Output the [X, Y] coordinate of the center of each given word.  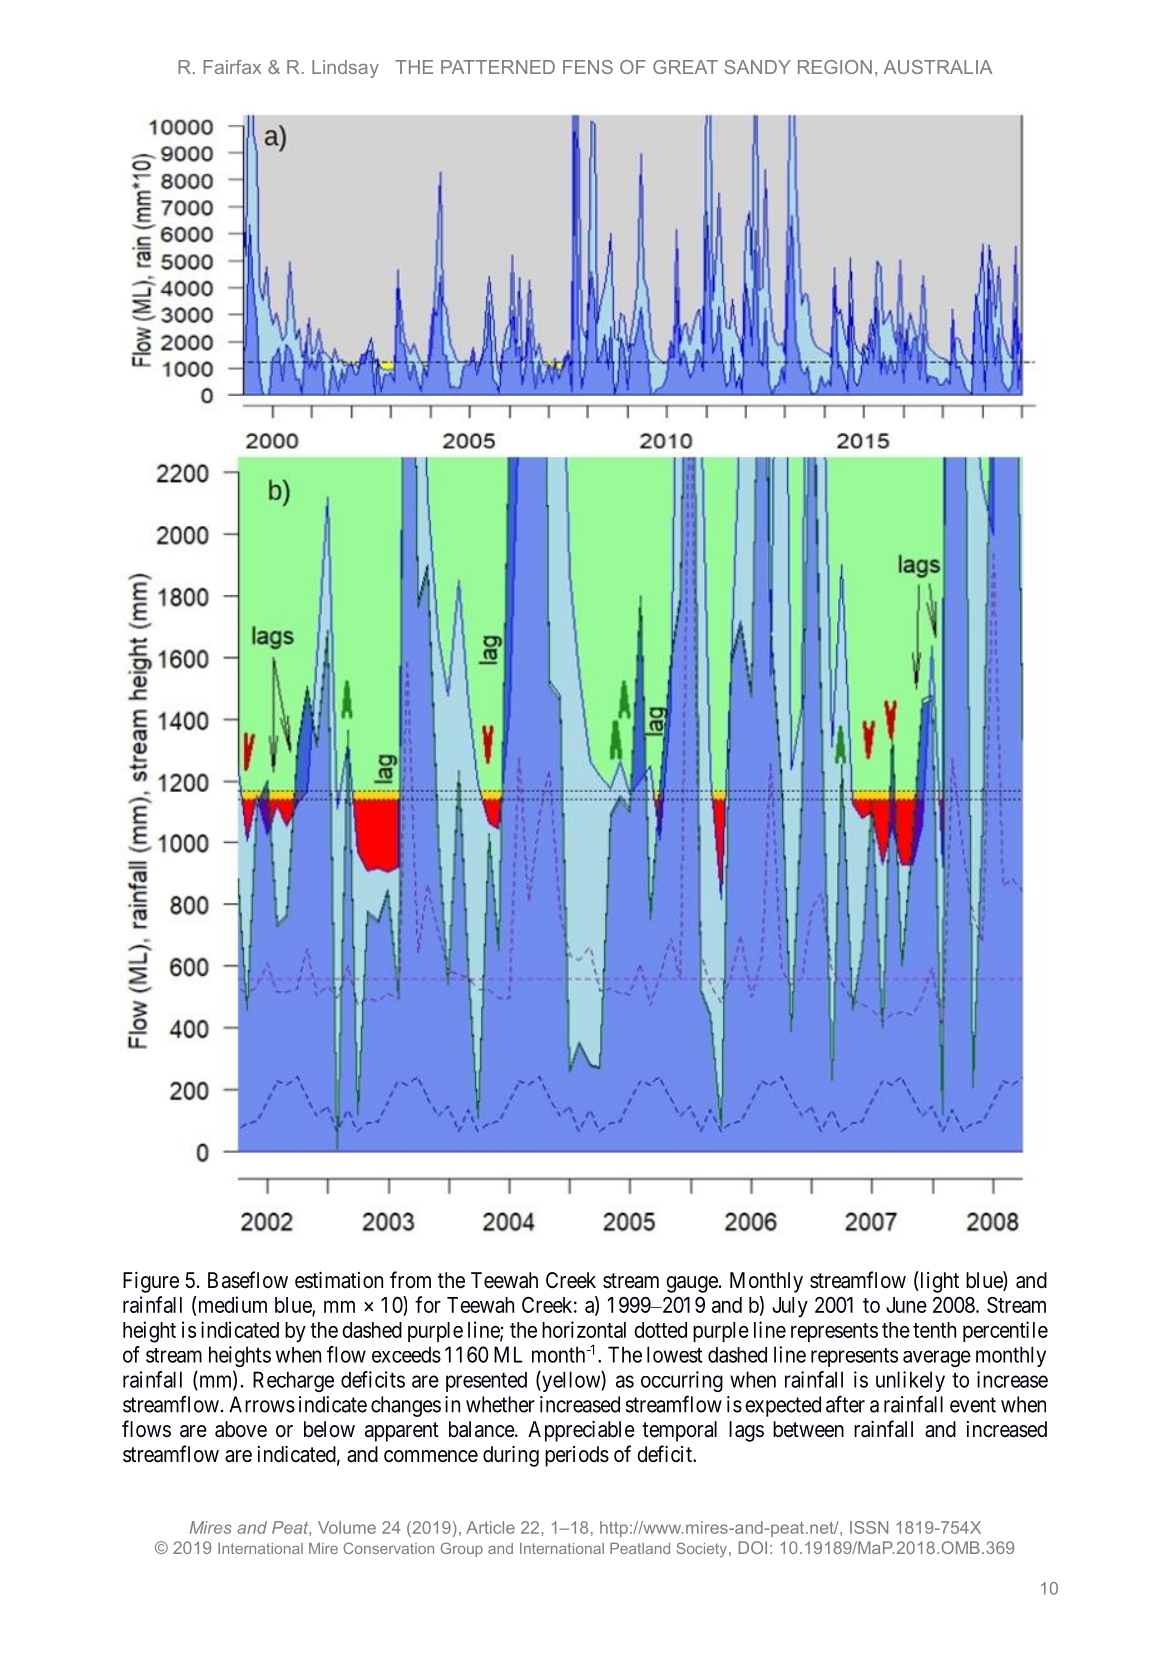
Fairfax [232, 67]
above [241, 1429]
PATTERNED [498, 67]
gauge [692, 1284]
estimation [339, 1280]
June [906, 1305]
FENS [588, 67]
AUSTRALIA [938, 67]
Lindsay [345, 69]
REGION [835, 67]
